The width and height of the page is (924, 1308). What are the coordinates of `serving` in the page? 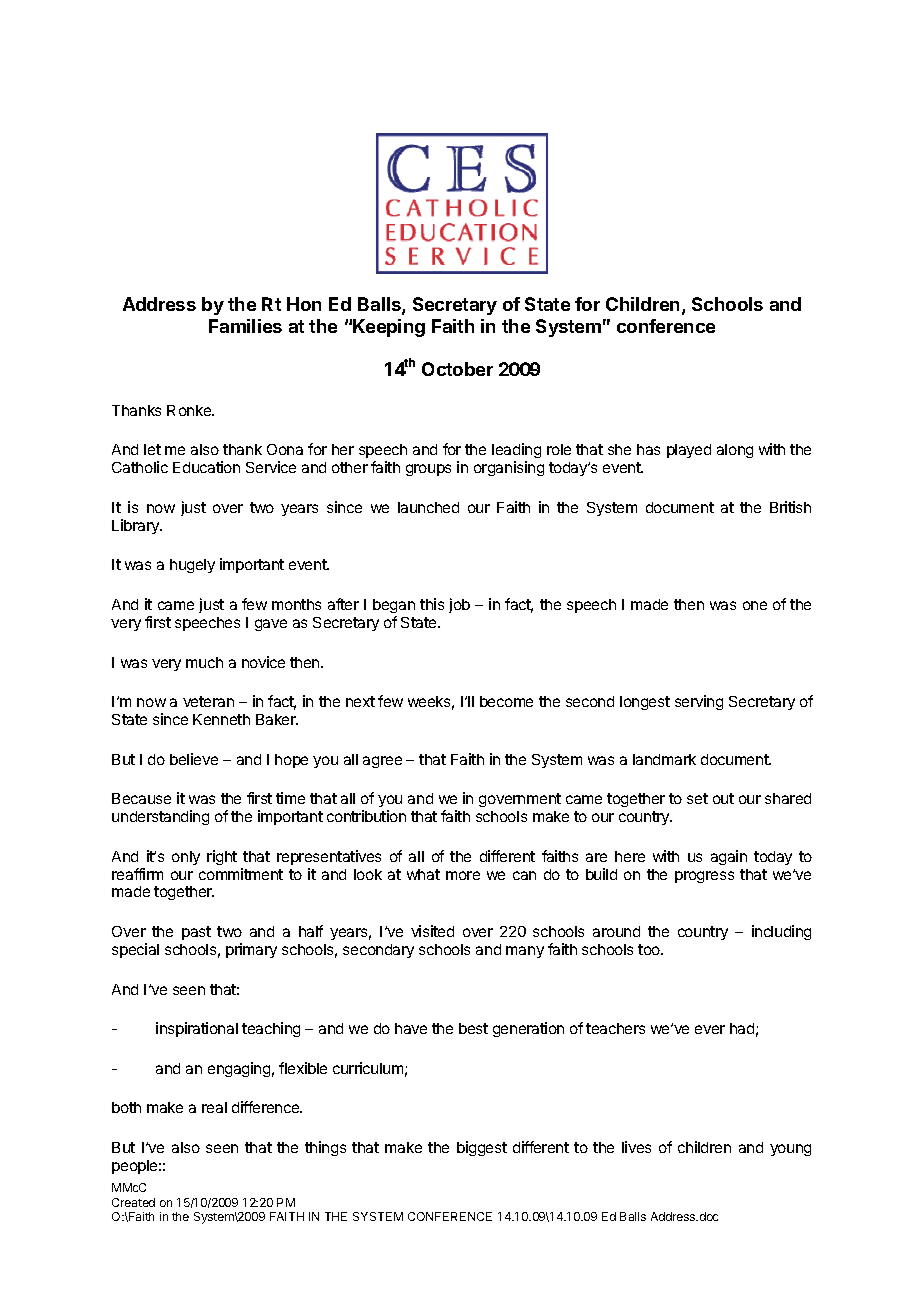 It's located at (699, 702).
